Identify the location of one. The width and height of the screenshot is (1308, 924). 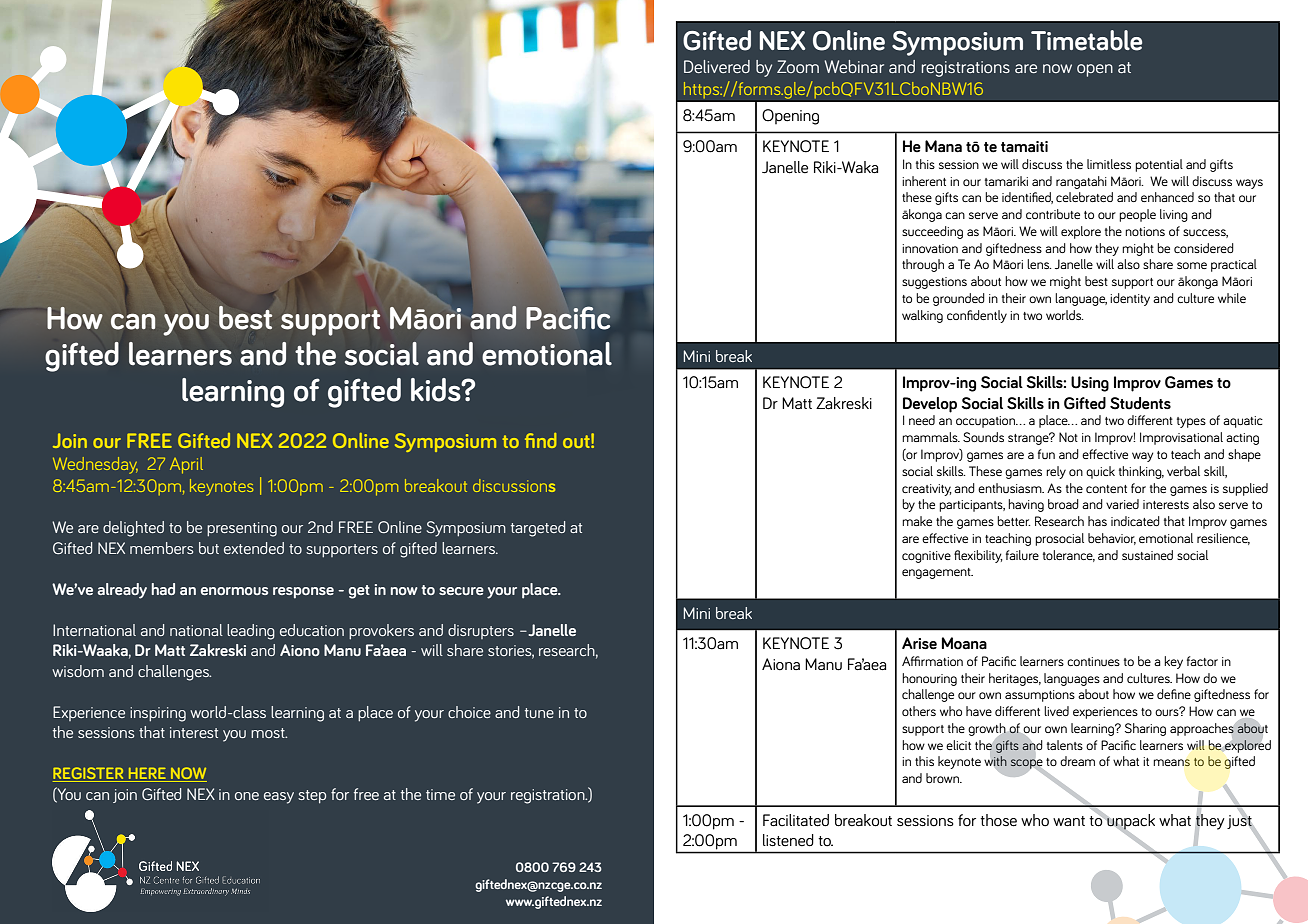
(247, 796).
